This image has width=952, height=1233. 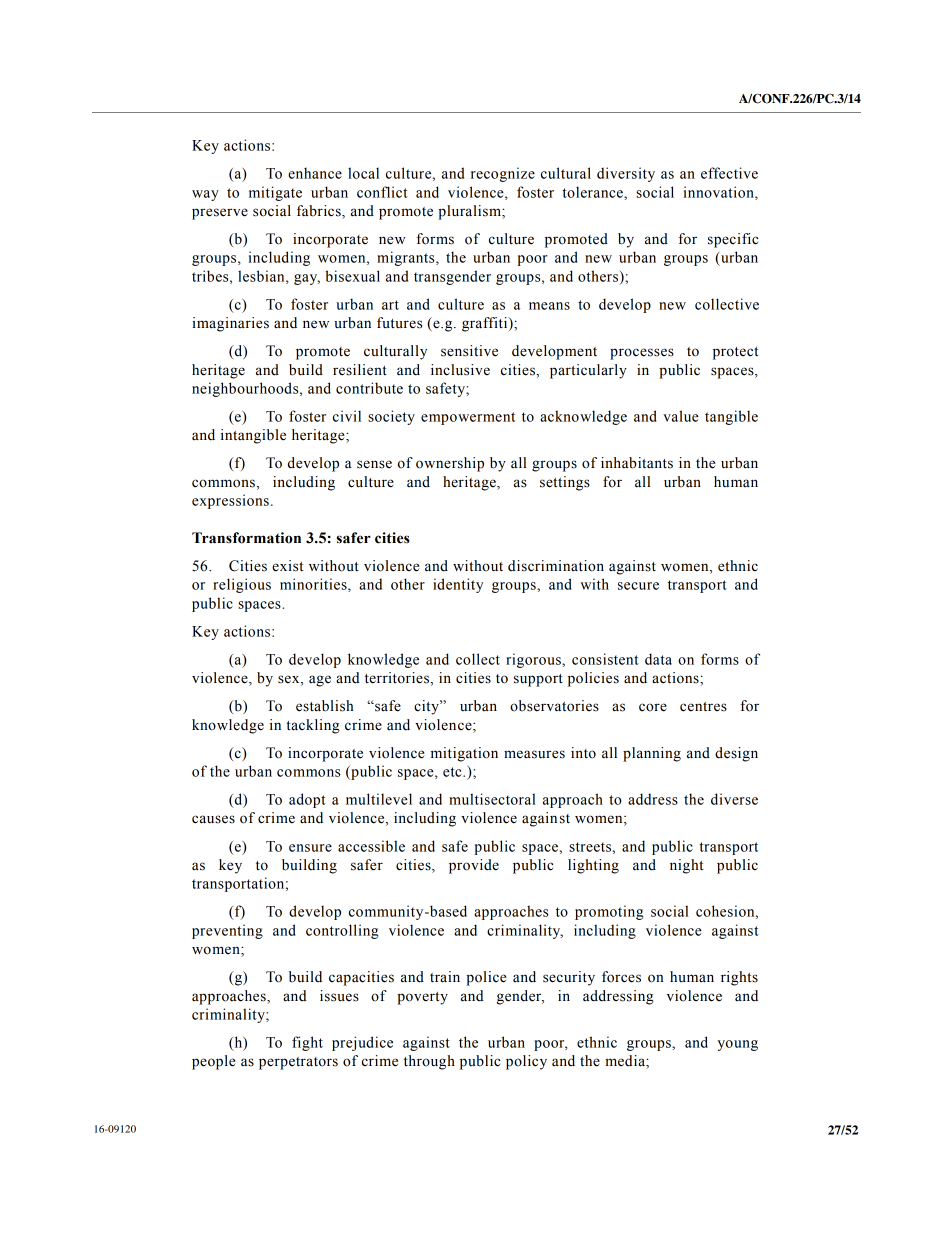 I want to click on mitigate, so click(x=275, y=193).
